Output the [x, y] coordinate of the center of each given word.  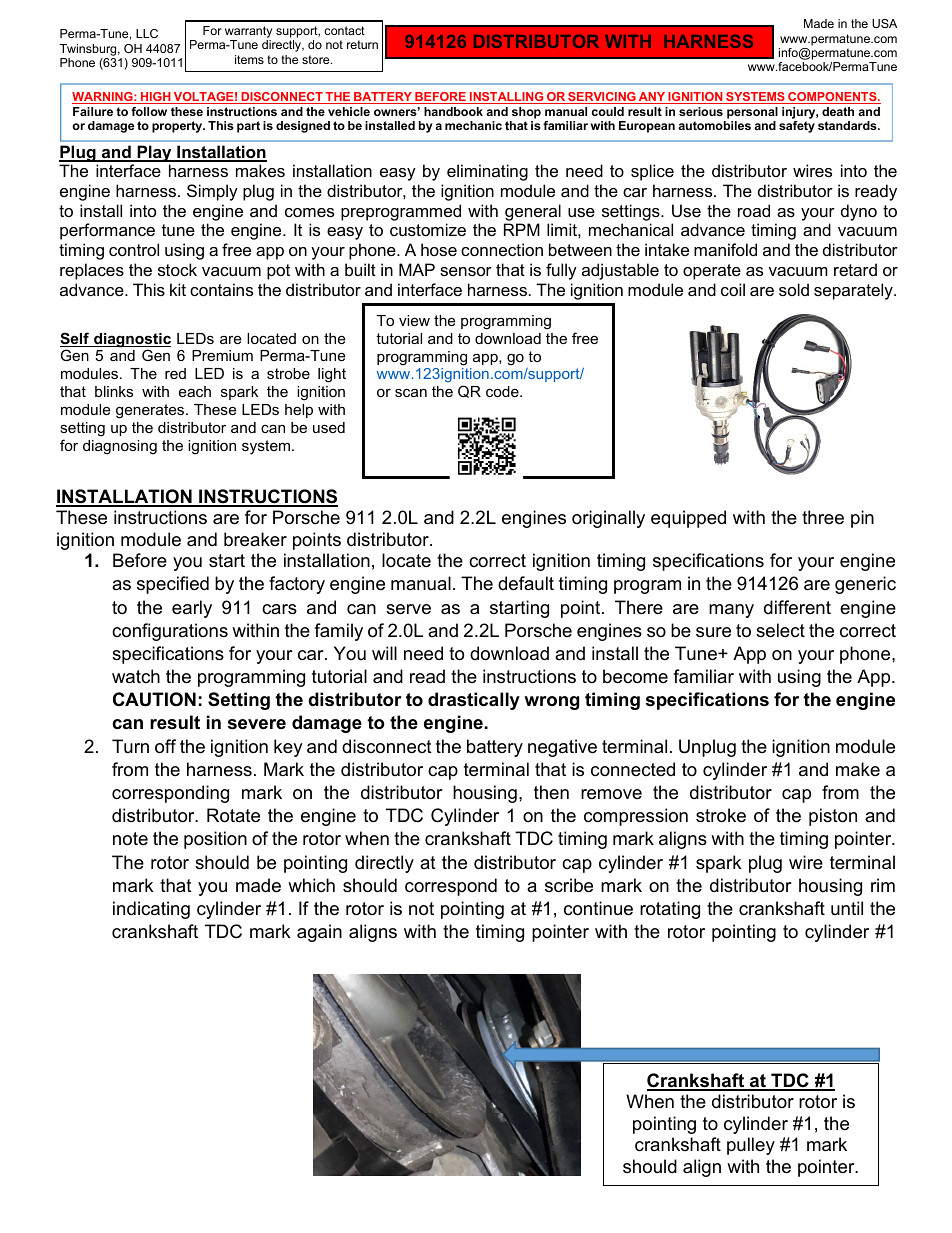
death [838, 111]
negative [562, 748]
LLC [147, 33]
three [823, 517]
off [165, 746]
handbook [453, 111]
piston [833, 817]
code [503, 391]
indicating [151, 910]
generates [151, 411]
